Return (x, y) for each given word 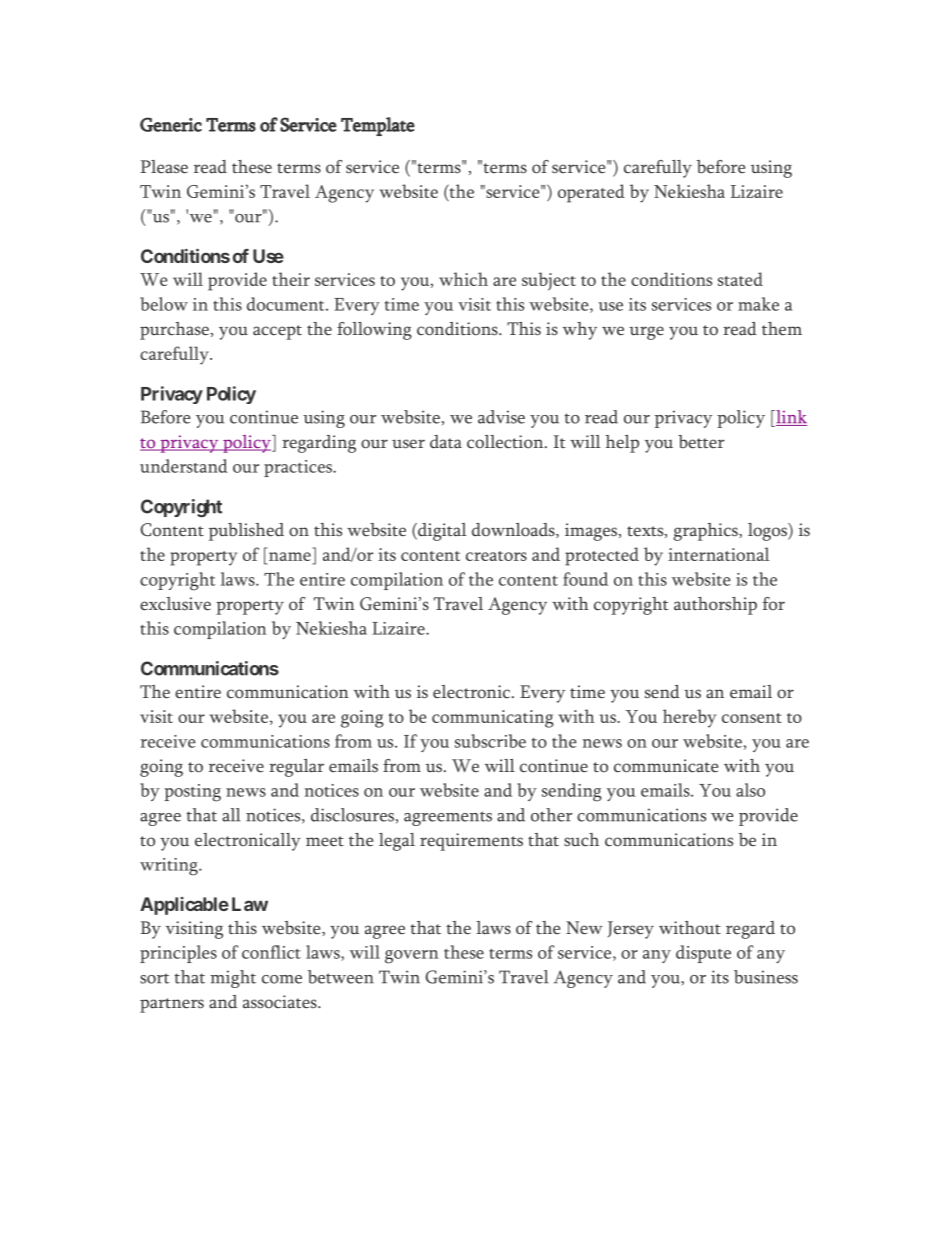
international (719, 554)
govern (411, 957)
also (750, 790)
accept (277, 332)
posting (192, 793)
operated (591, 193)
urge (646, 333)
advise (501, 417)
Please (164, 167)
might (233, 979)
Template (378, 126)
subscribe (490, 741)
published (246, 532)
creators (496, 556)
